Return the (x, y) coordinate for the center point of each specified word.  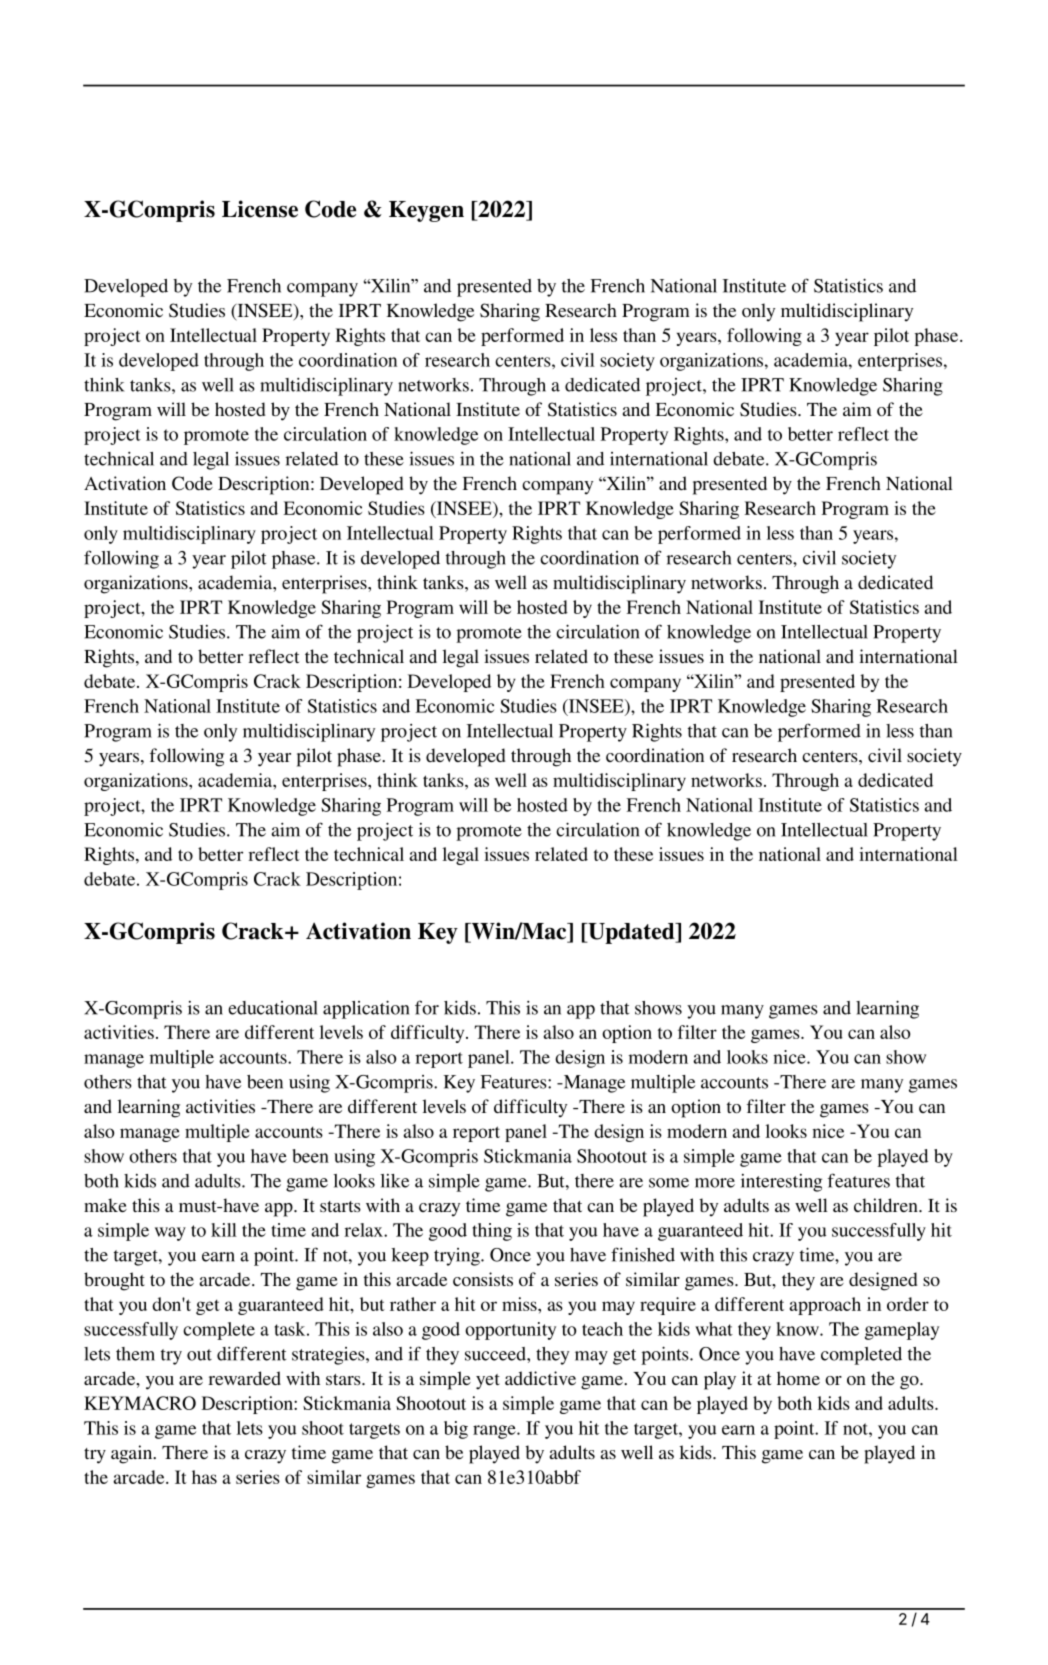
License (260, 209)
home (798, 1378)
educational (273, 1008)
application (366, 1009)
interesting (781, 1183)
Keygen (426, 211)
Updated (631, 933)
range (495, 1432)
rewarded (244, 1378)
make (105, 1205)
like (394, 1181)
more (715, 1183)
